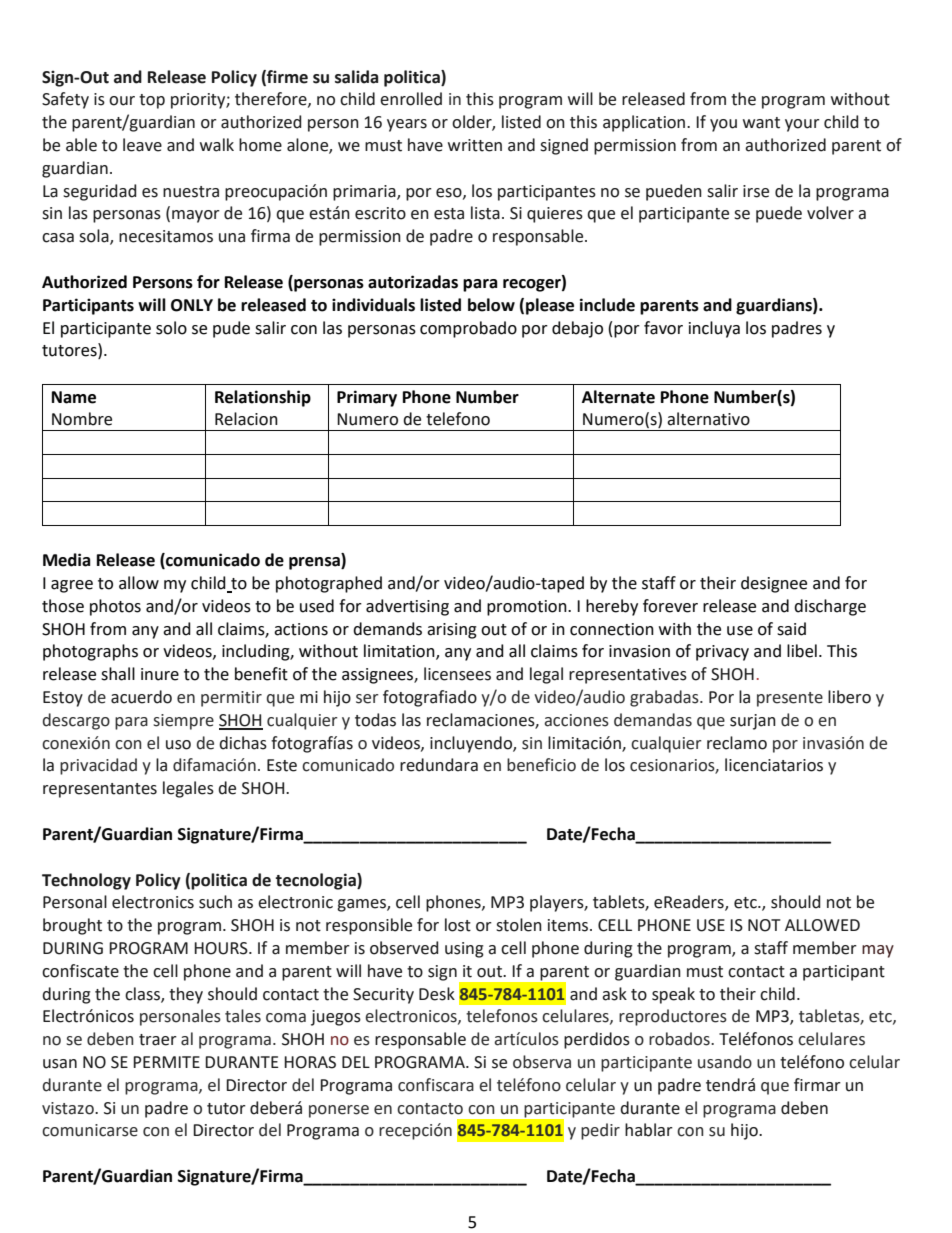  I want to click on Desk, so click(437, 994).
